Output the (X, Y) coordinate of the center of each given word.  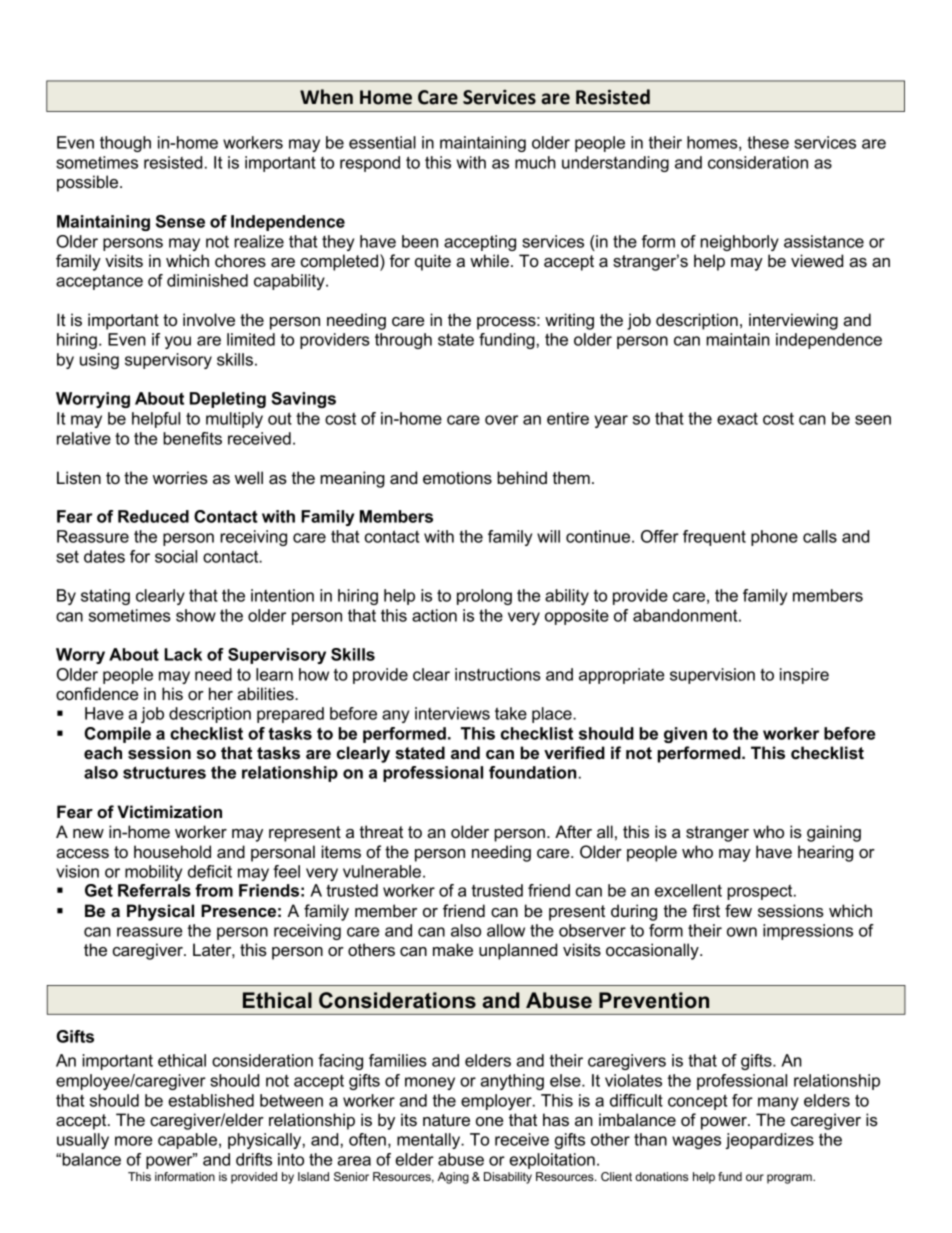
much (535, 162)
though (125, 144)
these (768, 142)
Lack (183, 654)
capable (187, 1141)
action (434, 615)
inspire (804, 676)
